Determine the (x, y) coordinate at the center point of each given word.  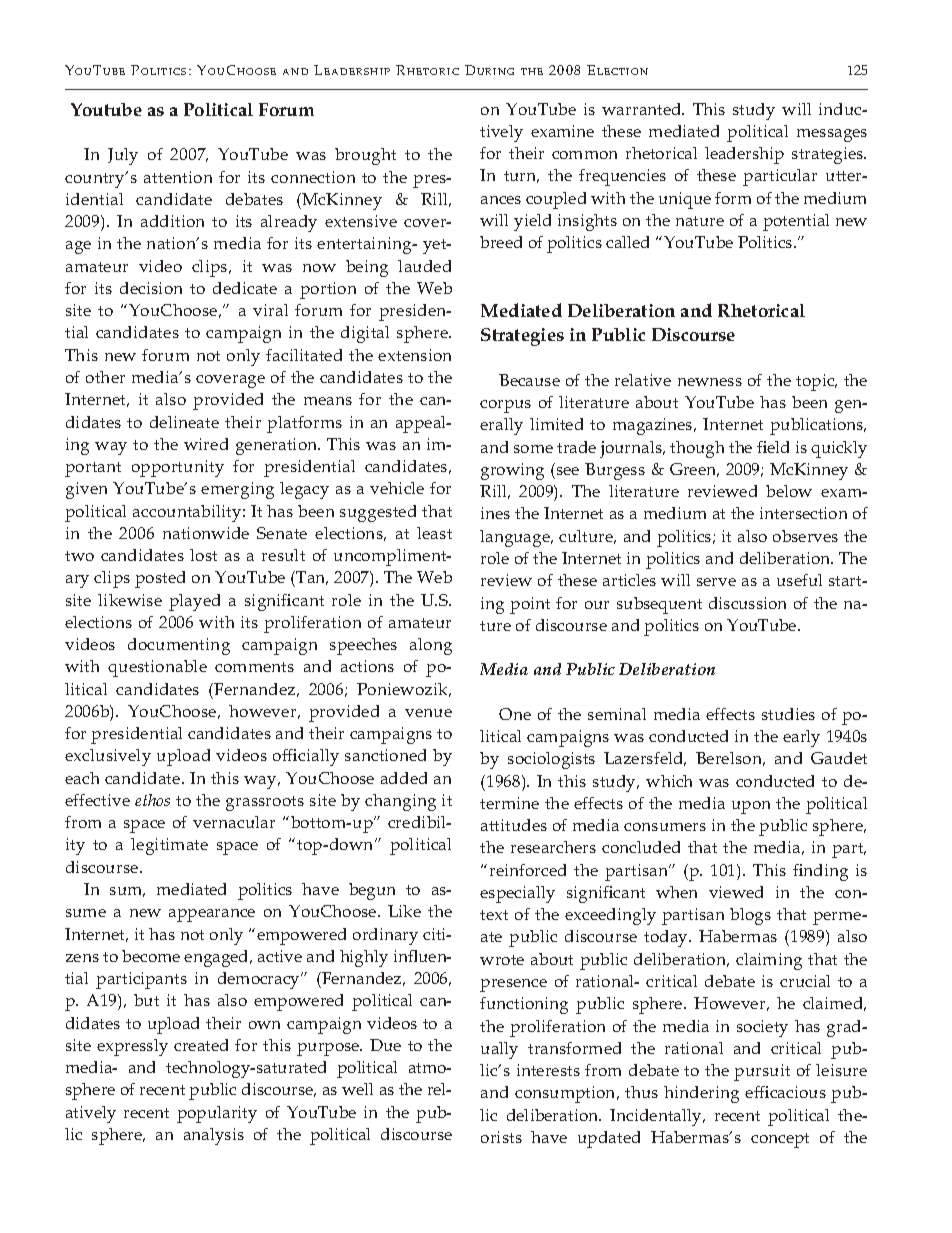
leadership (744, 155)
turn (521, 177)
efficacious (785, 1092)
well (357, 1089)
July (123, 156)
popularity (217, 1114)
